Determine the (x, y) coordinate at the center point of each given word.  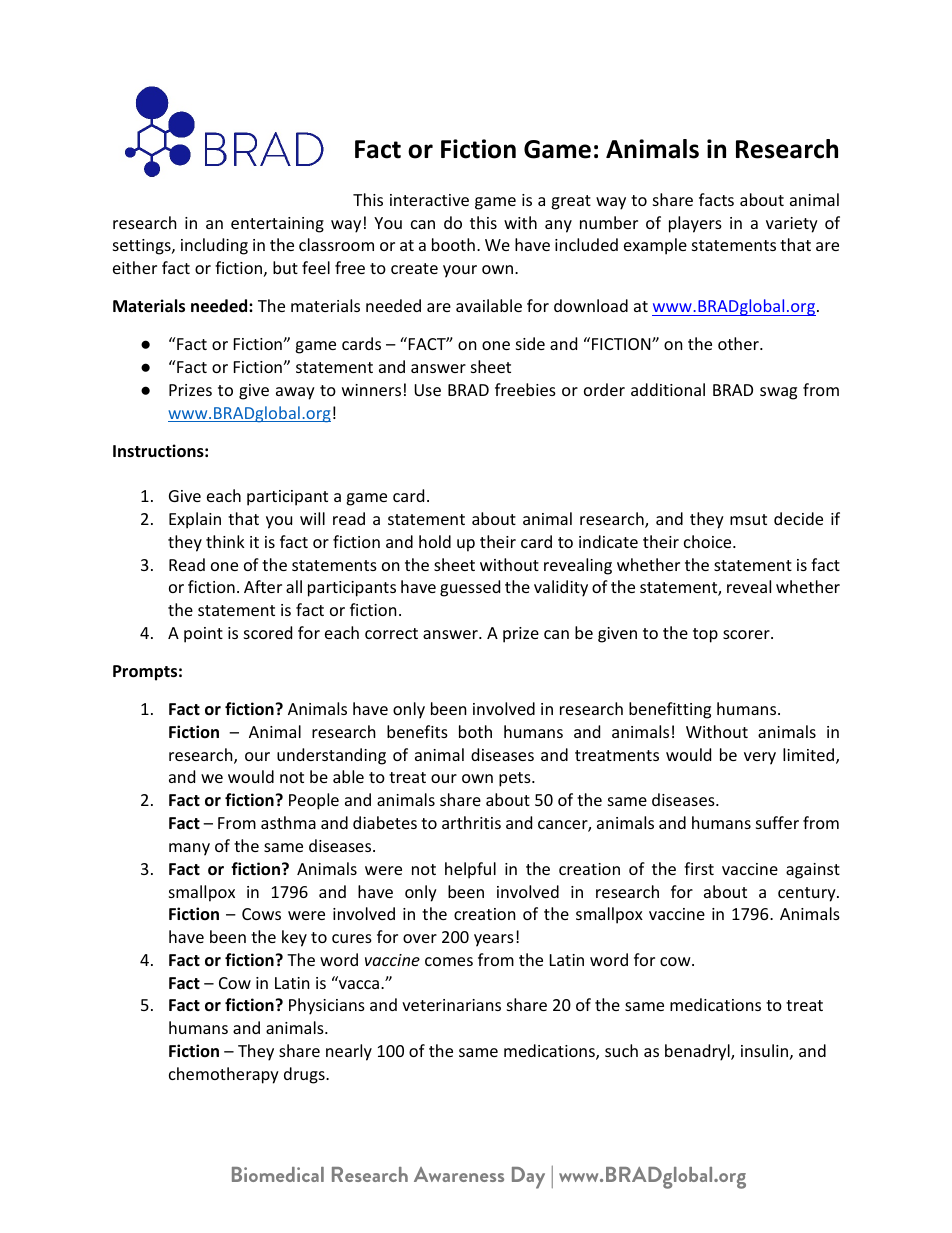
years (494, 940)
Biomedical (278, 1174)
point (203, 635)
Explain (195, 520)
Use (427, 390)
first (699, 868)
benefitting (670, 710)
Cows (261, 914)
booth (453, 244)
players (695, 224)
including (214, 246)
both (475, 731)
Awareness (459, 1174)
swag (778, 393)
